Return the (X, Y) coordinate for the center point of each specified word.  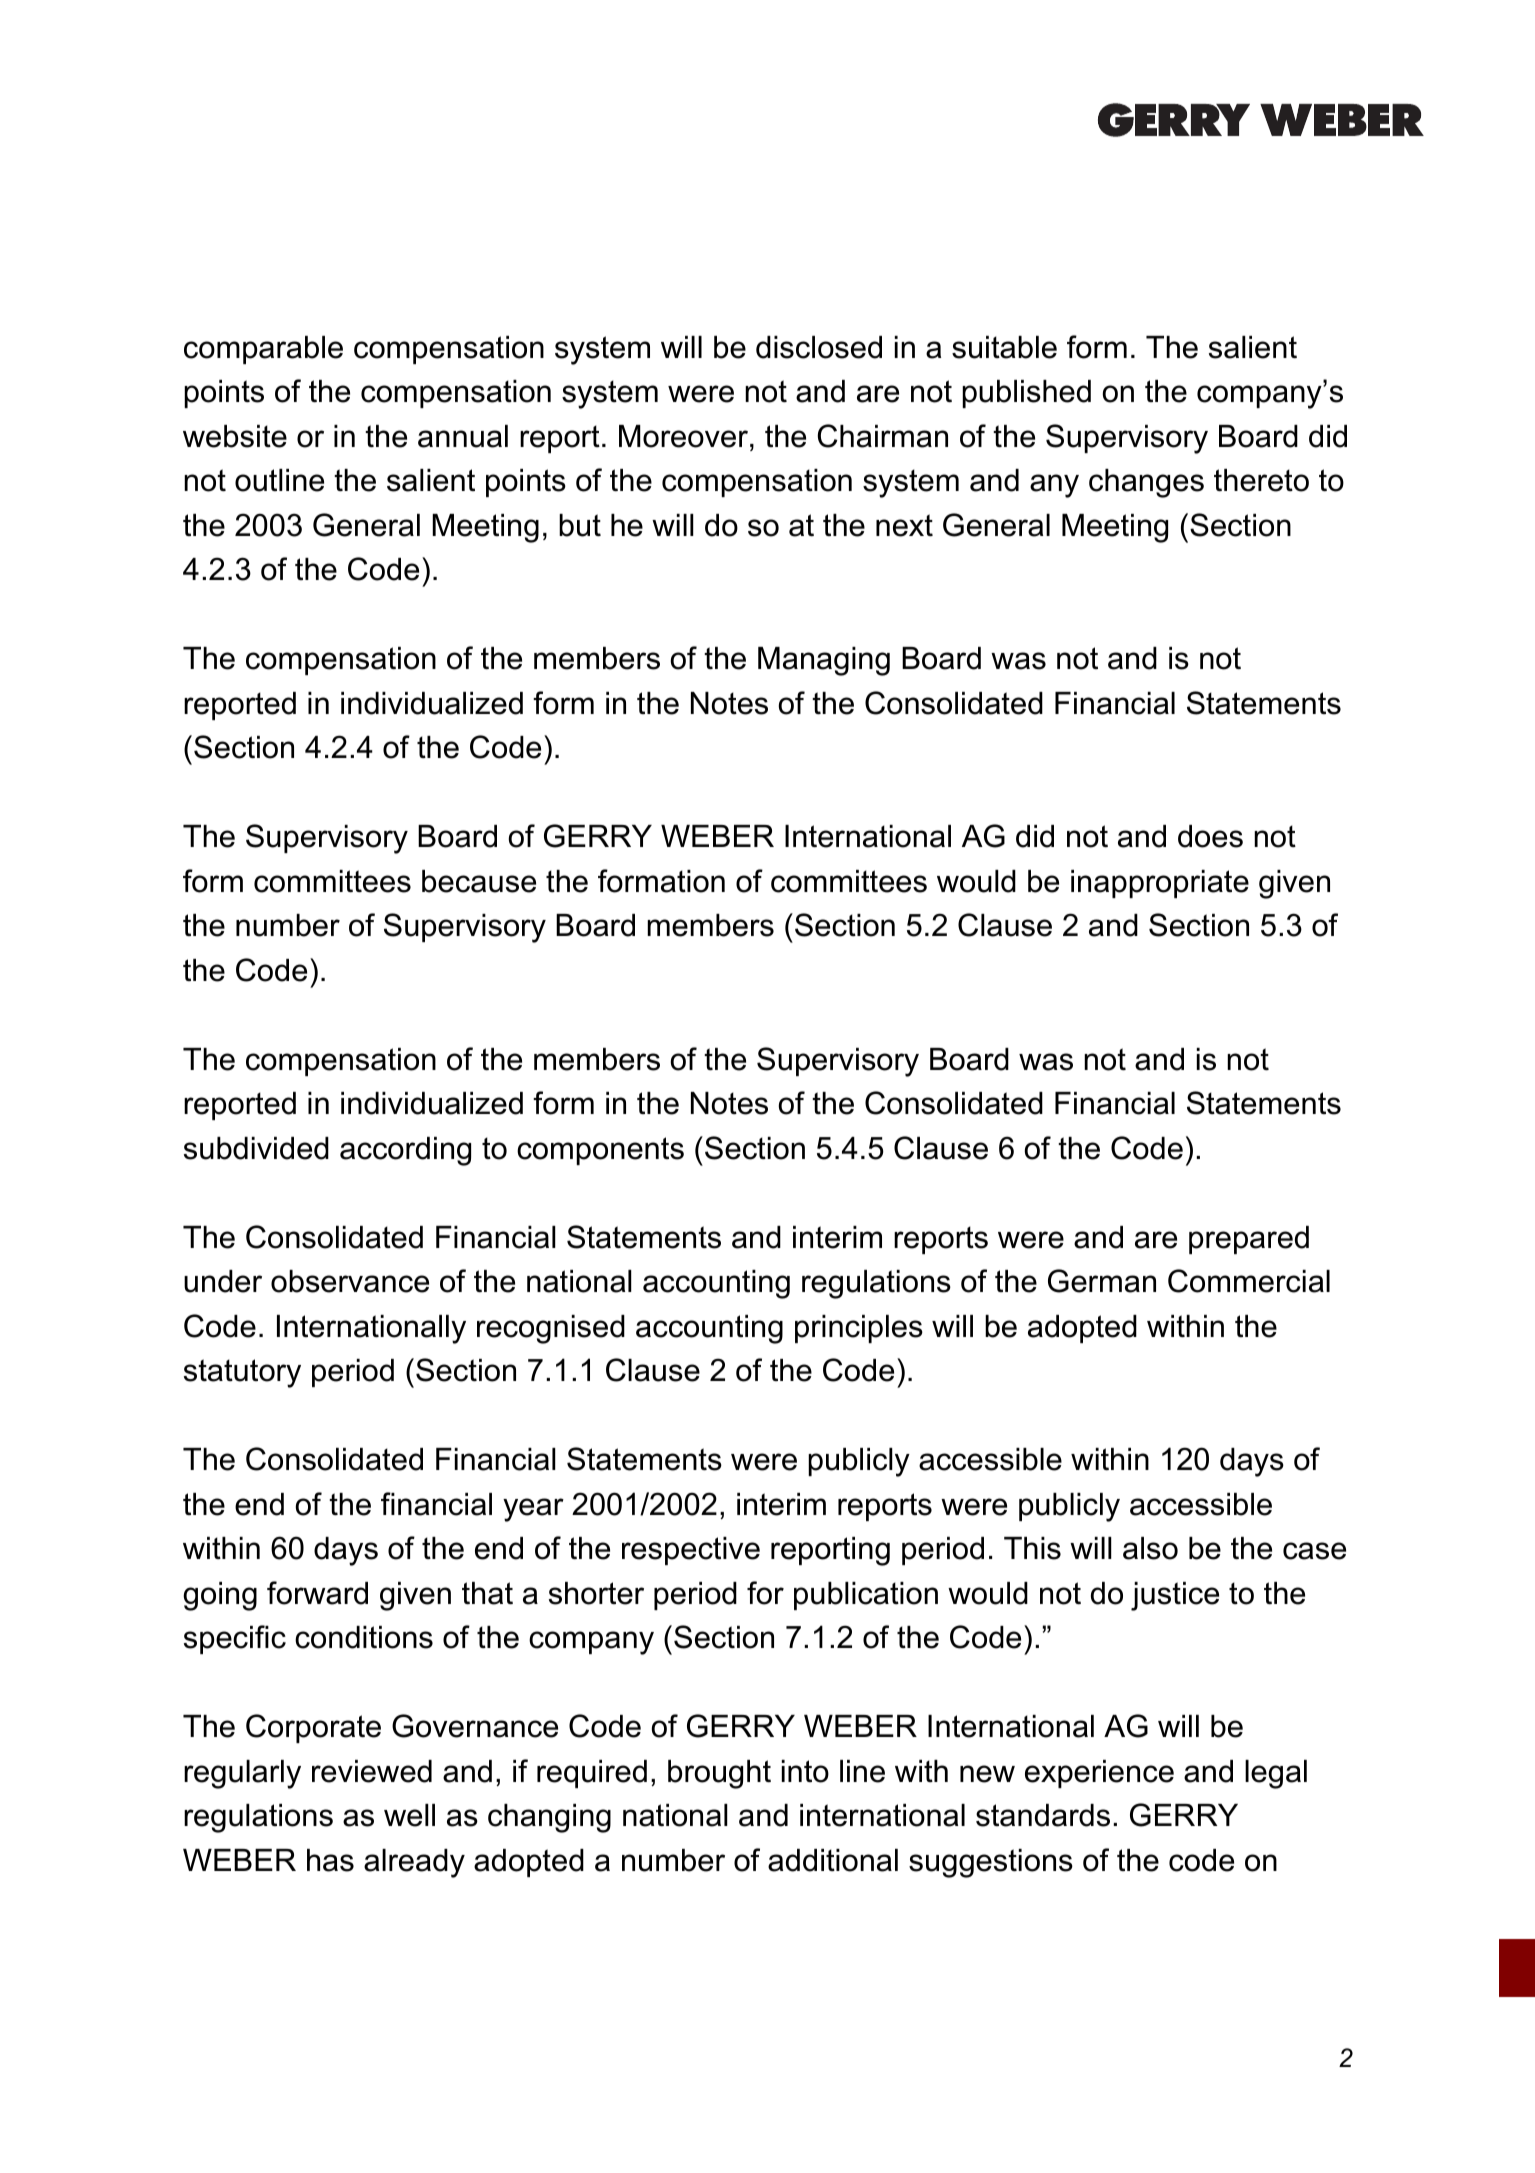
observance (350, 1281)
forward (317, 1593)
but (580, 525)
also (1150, 1548)
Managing (824, 661)
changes (1146, 483)
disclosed (819, 347)
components (600, 1151)
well (409, 1815)
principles (859, 1329)
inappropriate (1160, 884)
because (479, 881)
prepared (1249, 1240)
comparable (263, 350)
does (1210, 836)
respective (691, 1551)
